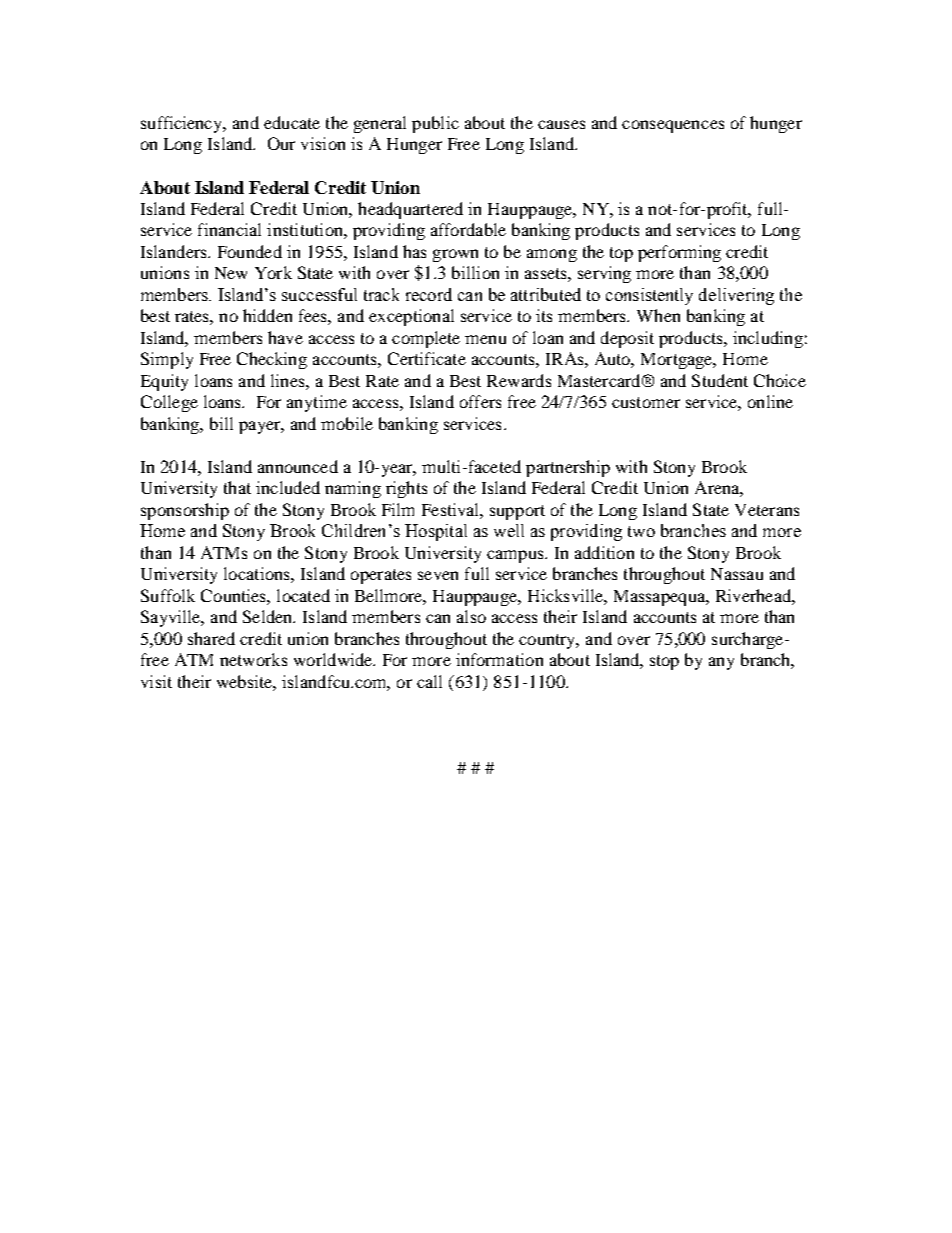 The image size is (952, 1233). Describe the element at coordinates (664, 662) in the document. I see `stop` at that location.
